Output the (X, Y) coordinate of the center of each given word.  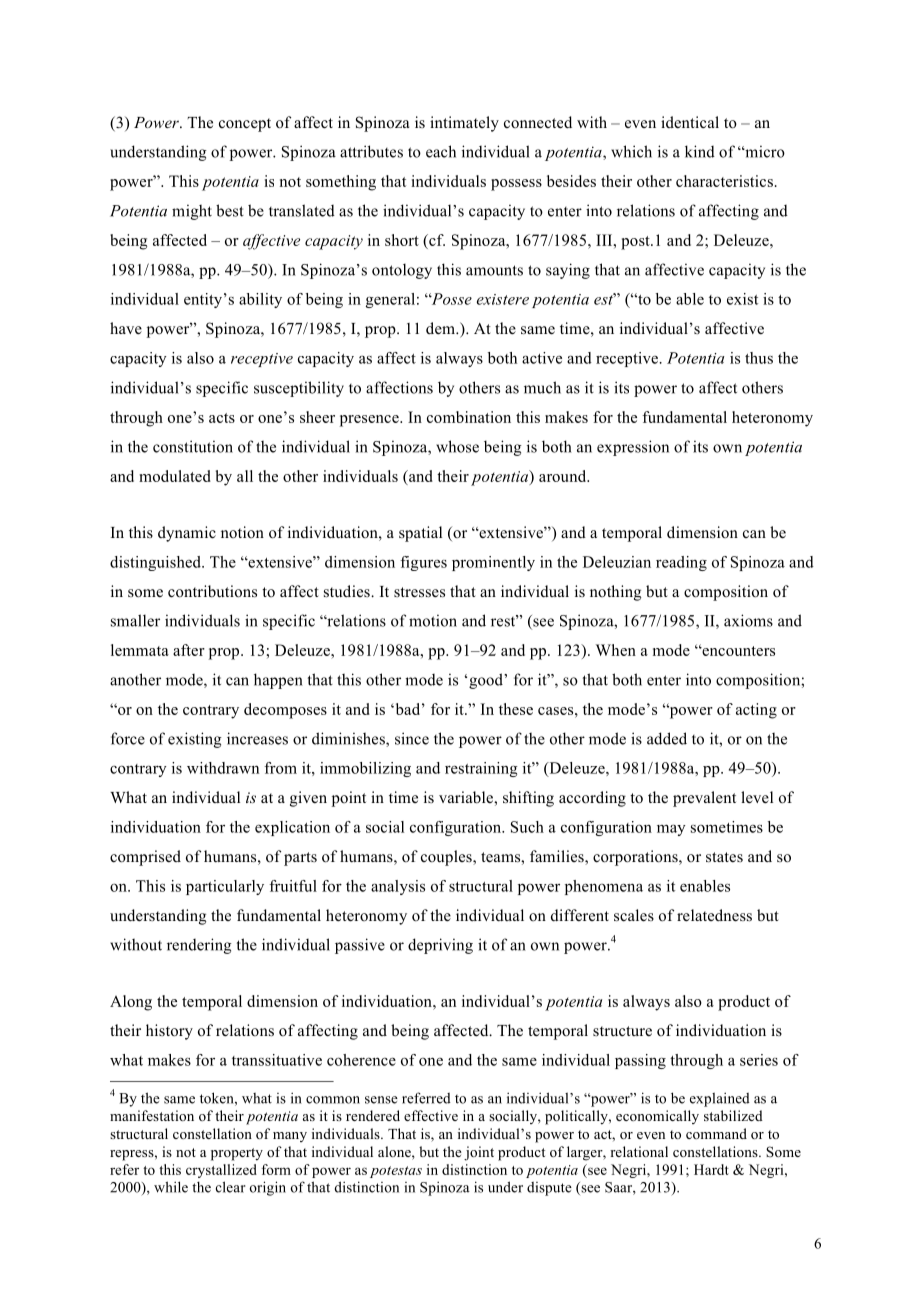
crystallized (221, 1171)
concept (245, 125)
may (671, 830)
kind (700, 151)
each (441, 151)
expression (633, 448)
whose (457, 446)
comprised (145, 858)
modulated (175, 476)
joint (479, 1153)
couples (447, 858)
